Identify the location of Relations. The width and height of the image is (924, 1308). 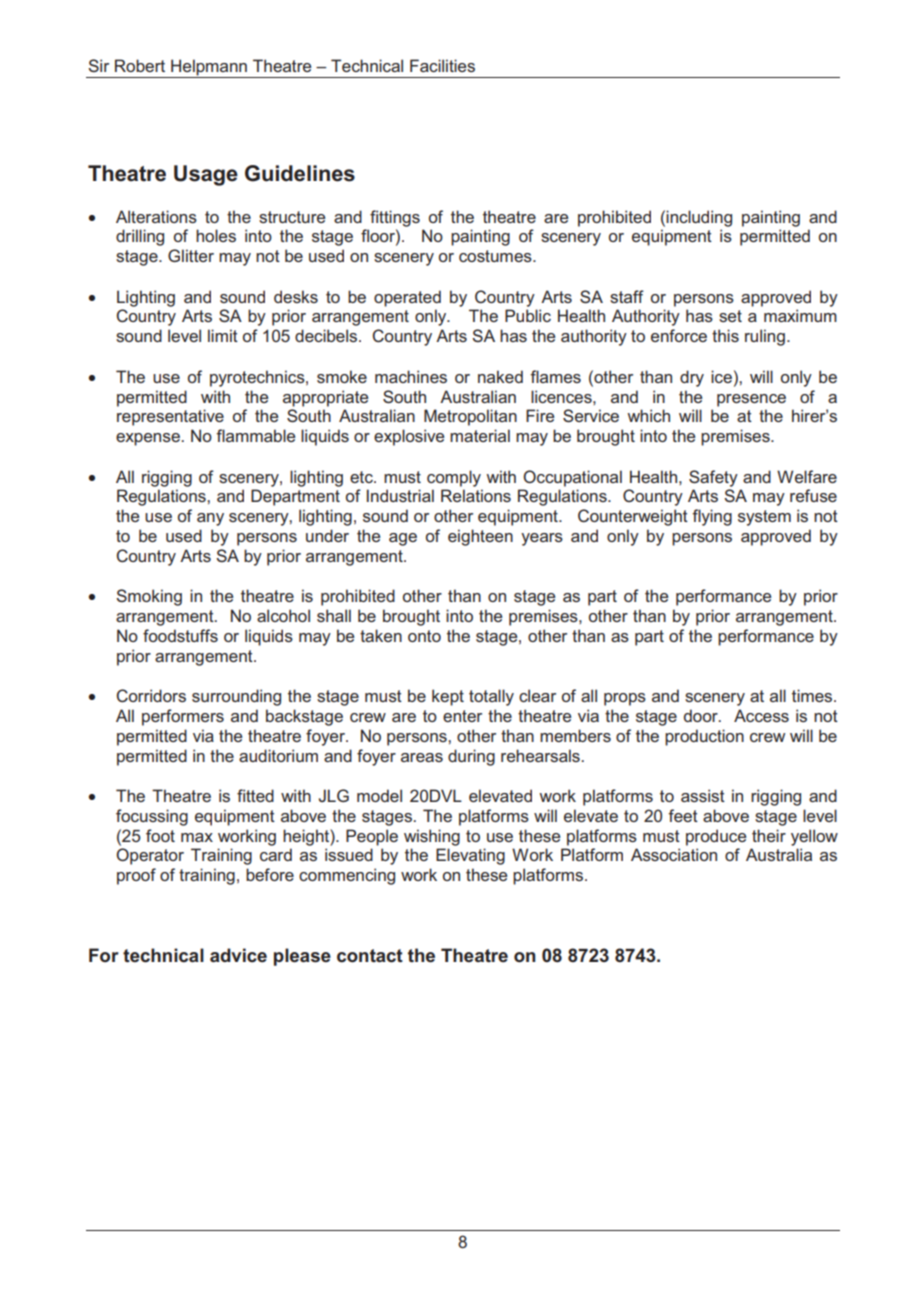
(476, 495).
